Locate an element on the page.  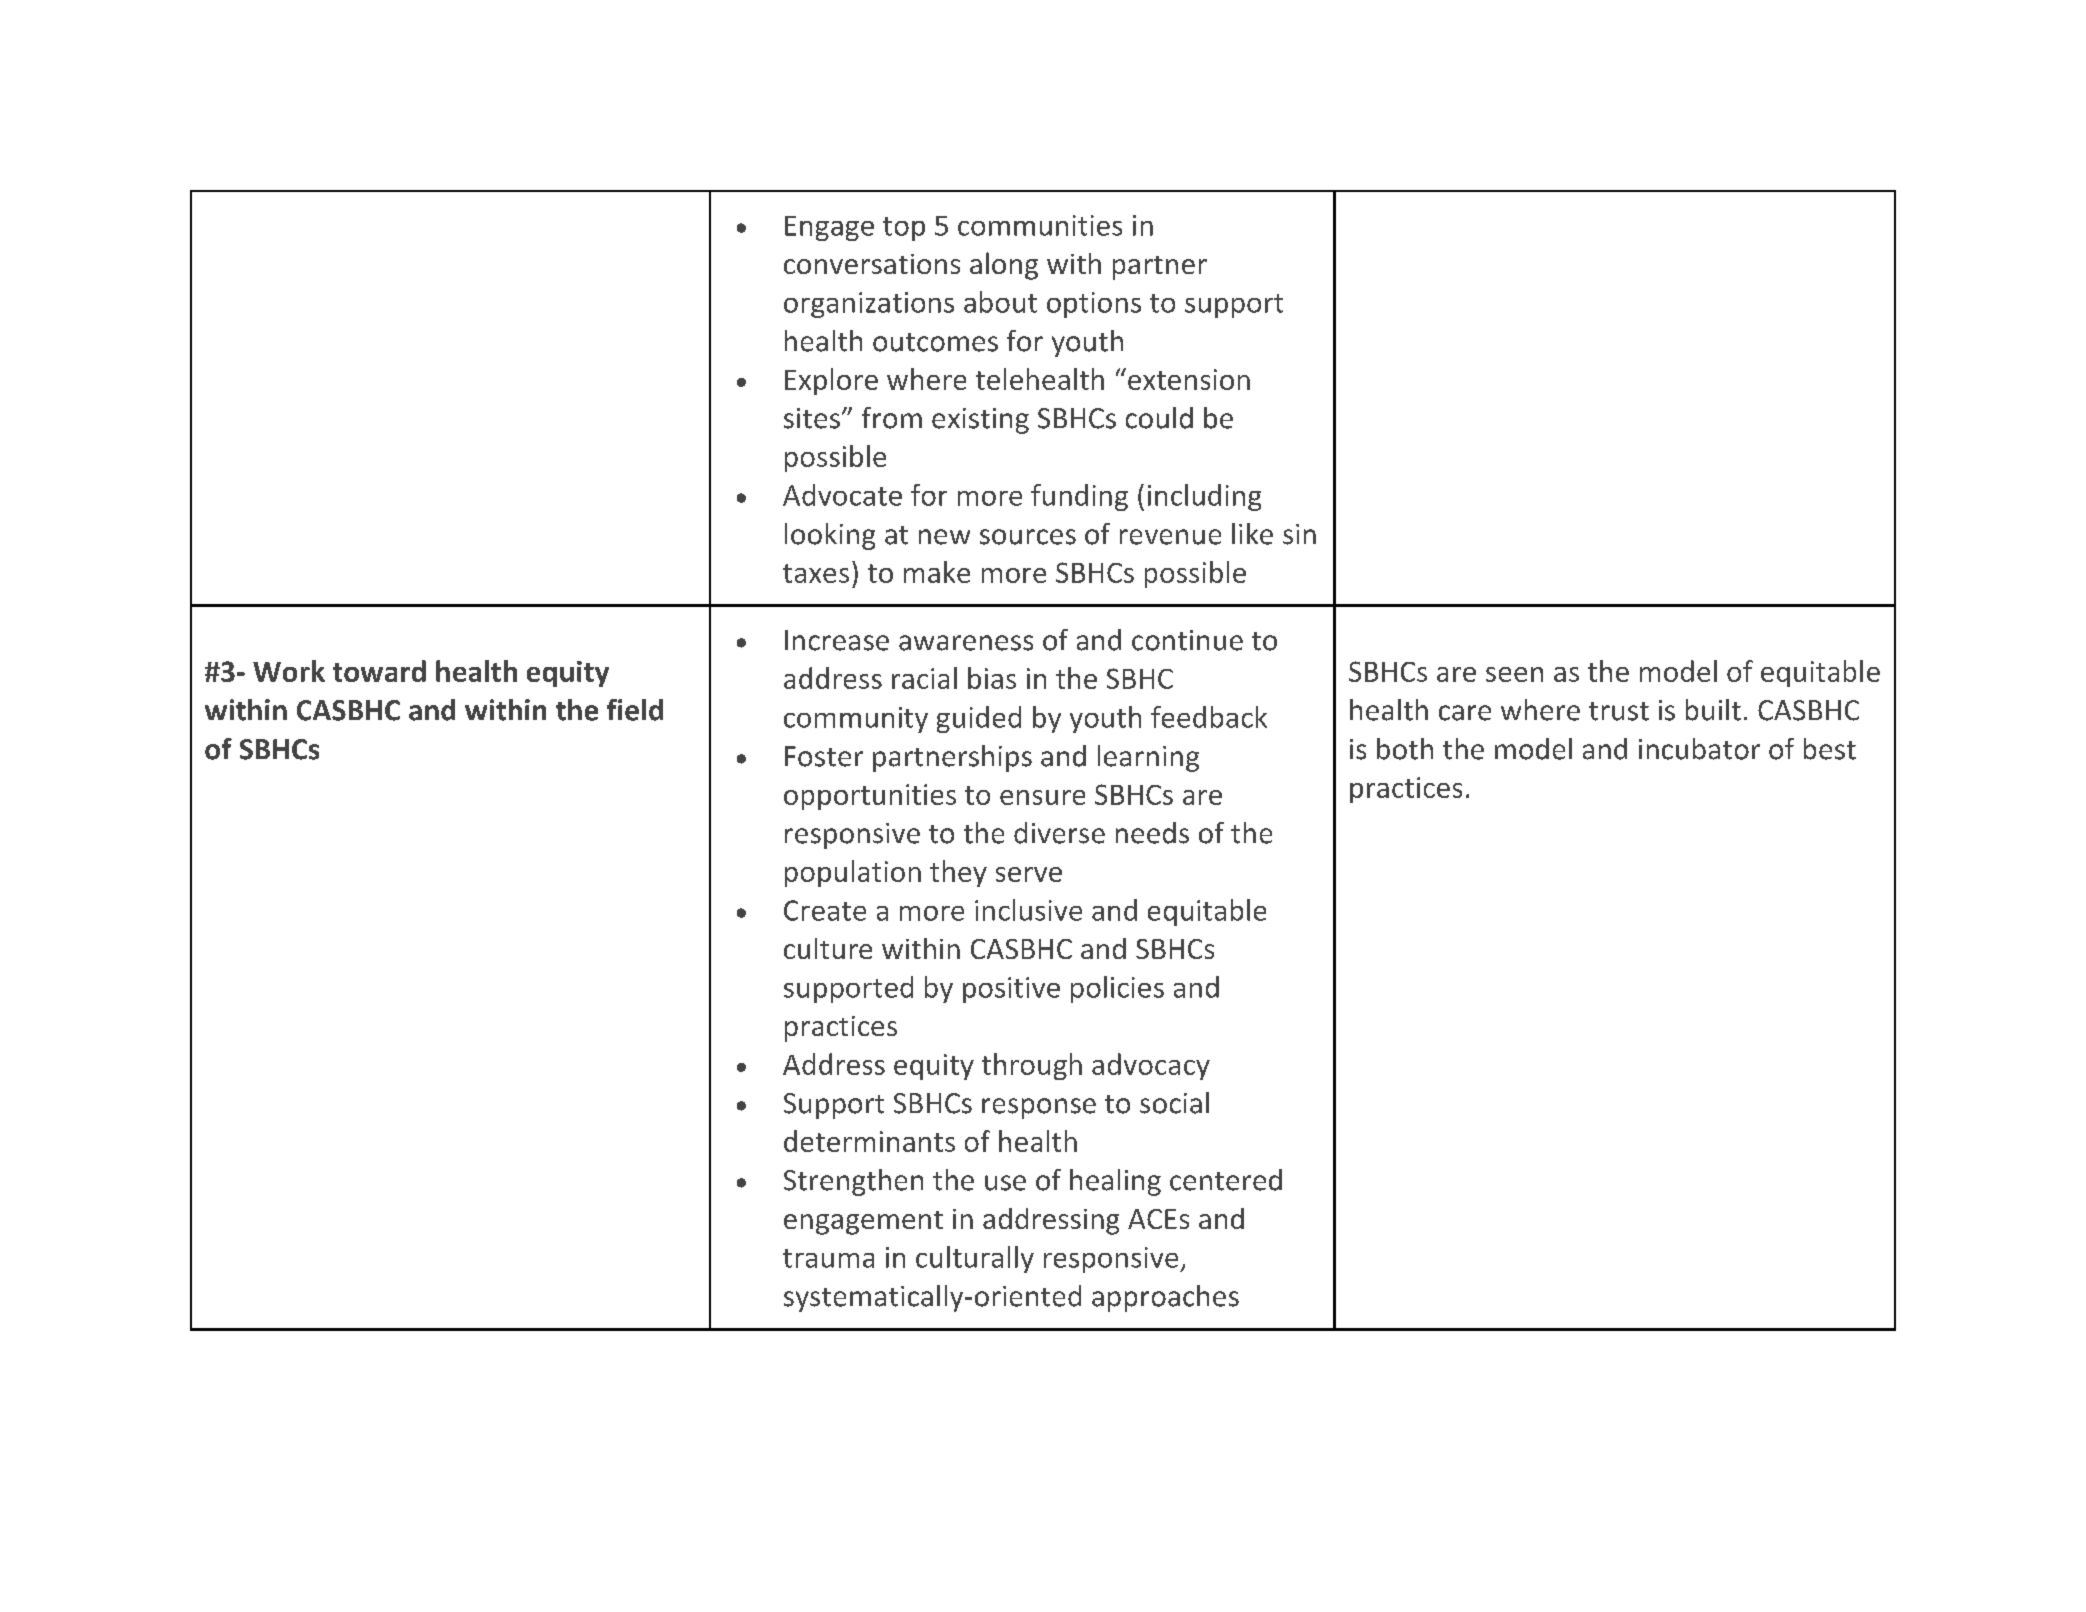
approaches is located at coordinates (1165, 1298).
